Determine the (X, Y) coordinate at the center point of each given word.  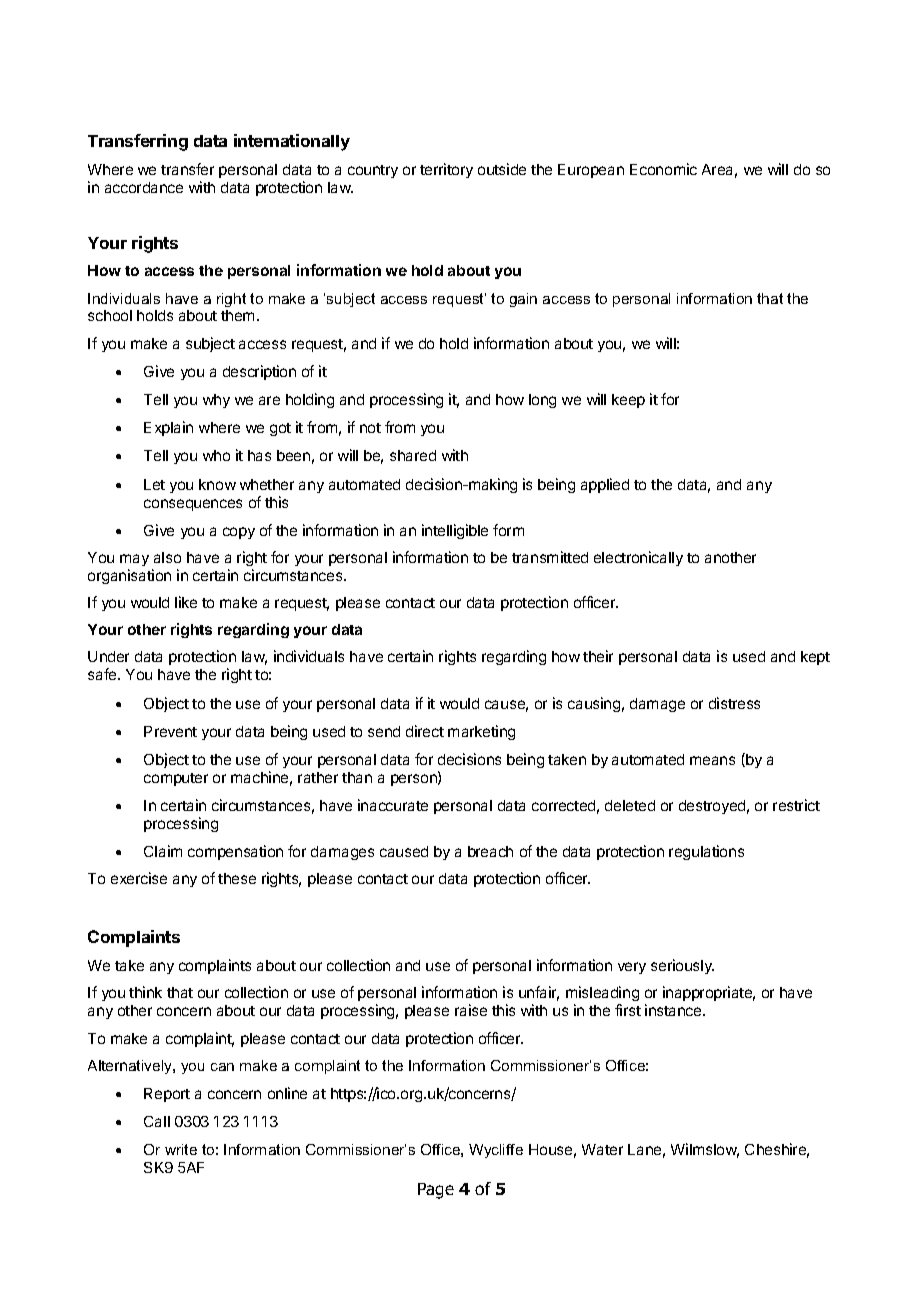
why (216, 401)
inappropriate (709, 993)
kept (815, 658)
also (167, 557)
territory (446, 170)
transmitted (550, 557)
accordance (144, 187)
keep (628, 401)
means (712, 760)
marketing (481, 732)
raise (471, 1010)
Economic (663, 169)
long (542, 401)
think (145, 992)
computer (176, 779)
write (181, 1149)
